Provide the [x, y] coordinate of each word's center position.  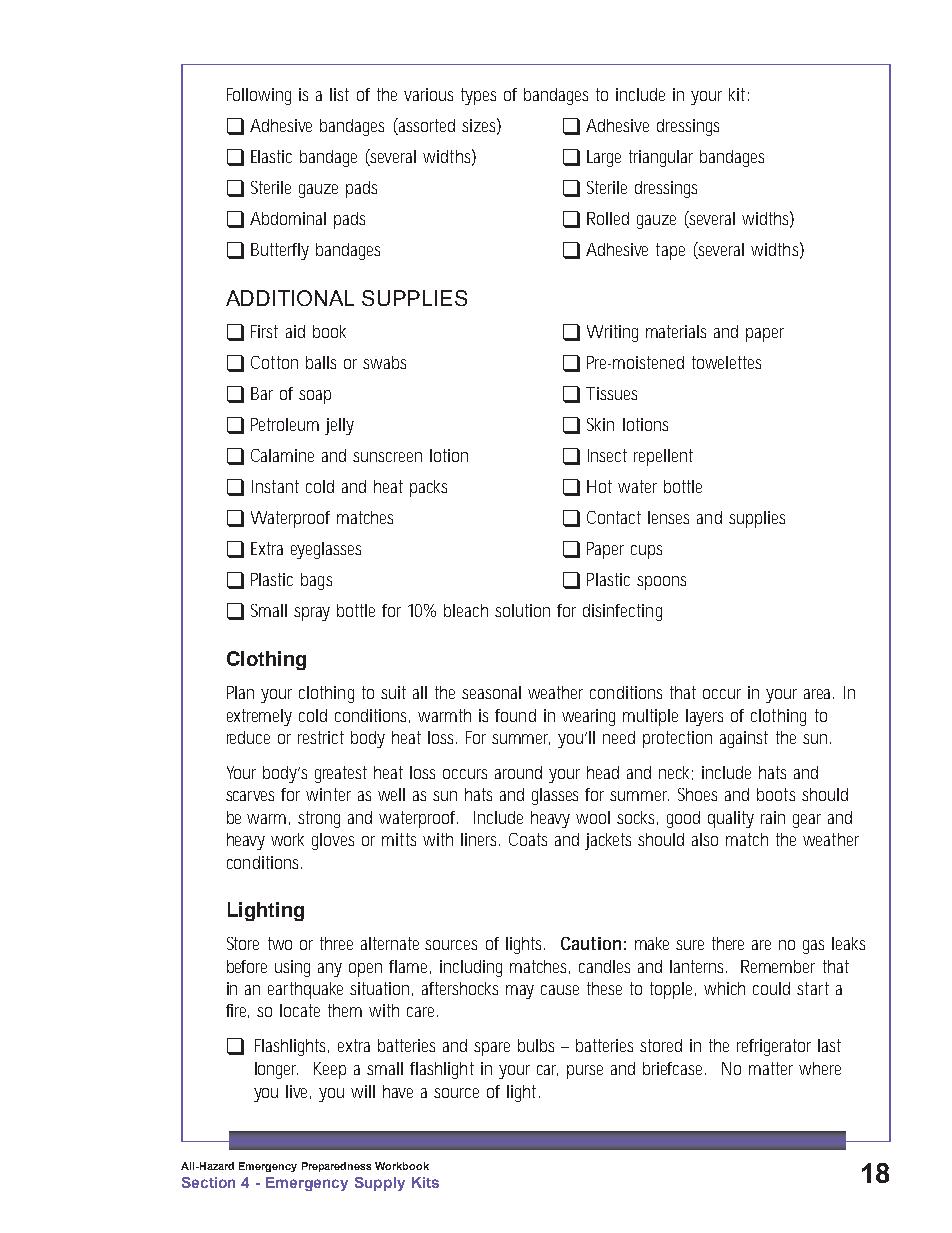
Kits [425, 1182]
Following [259, 96]
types [478, 96]
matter [771, 1068]
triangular [661, 158]
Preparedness [336, 1167]
